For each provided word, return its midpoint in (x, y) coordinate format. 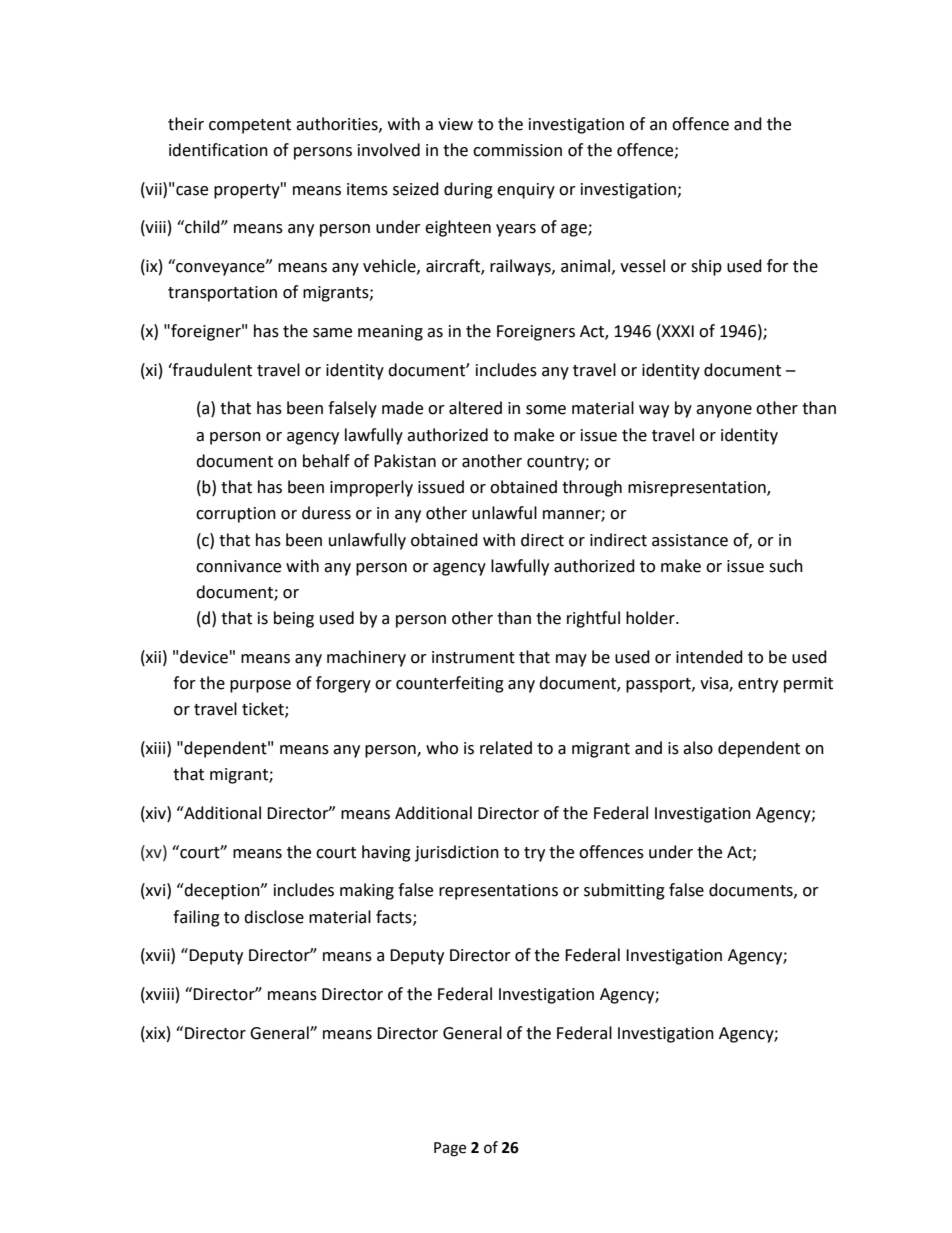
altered (475, 408)
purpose (260, 686)
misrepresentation (698, 489)
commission (517, 150)
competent (250, 126)
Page (450, 1149)
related (506, 748)
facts (395, 917)
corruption (236, 515)
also (698, 748)
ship (706, 267)
